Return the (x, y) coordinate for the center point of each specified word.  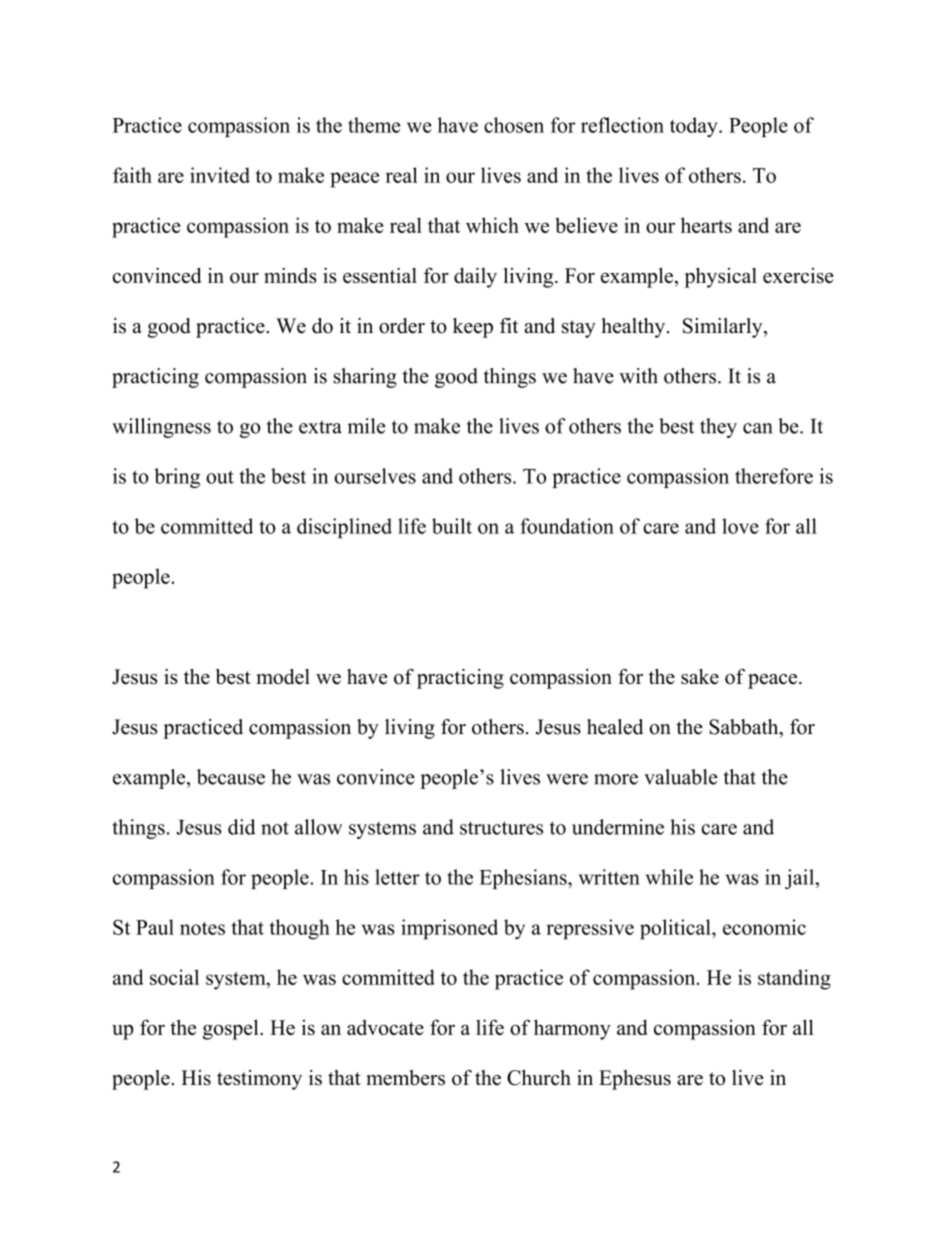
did (242, 827)
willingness (161, 428)
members (405, 1078)
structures (501, 828)
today (695, 127)
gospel (232, 1029)
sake (700, 677)
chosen (514, 125)
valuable (681, 777)
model (283, 677)
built (452, 526)
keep (473, 328)
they (718, 428)
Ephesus (635, 1080)
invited (220, 175)
